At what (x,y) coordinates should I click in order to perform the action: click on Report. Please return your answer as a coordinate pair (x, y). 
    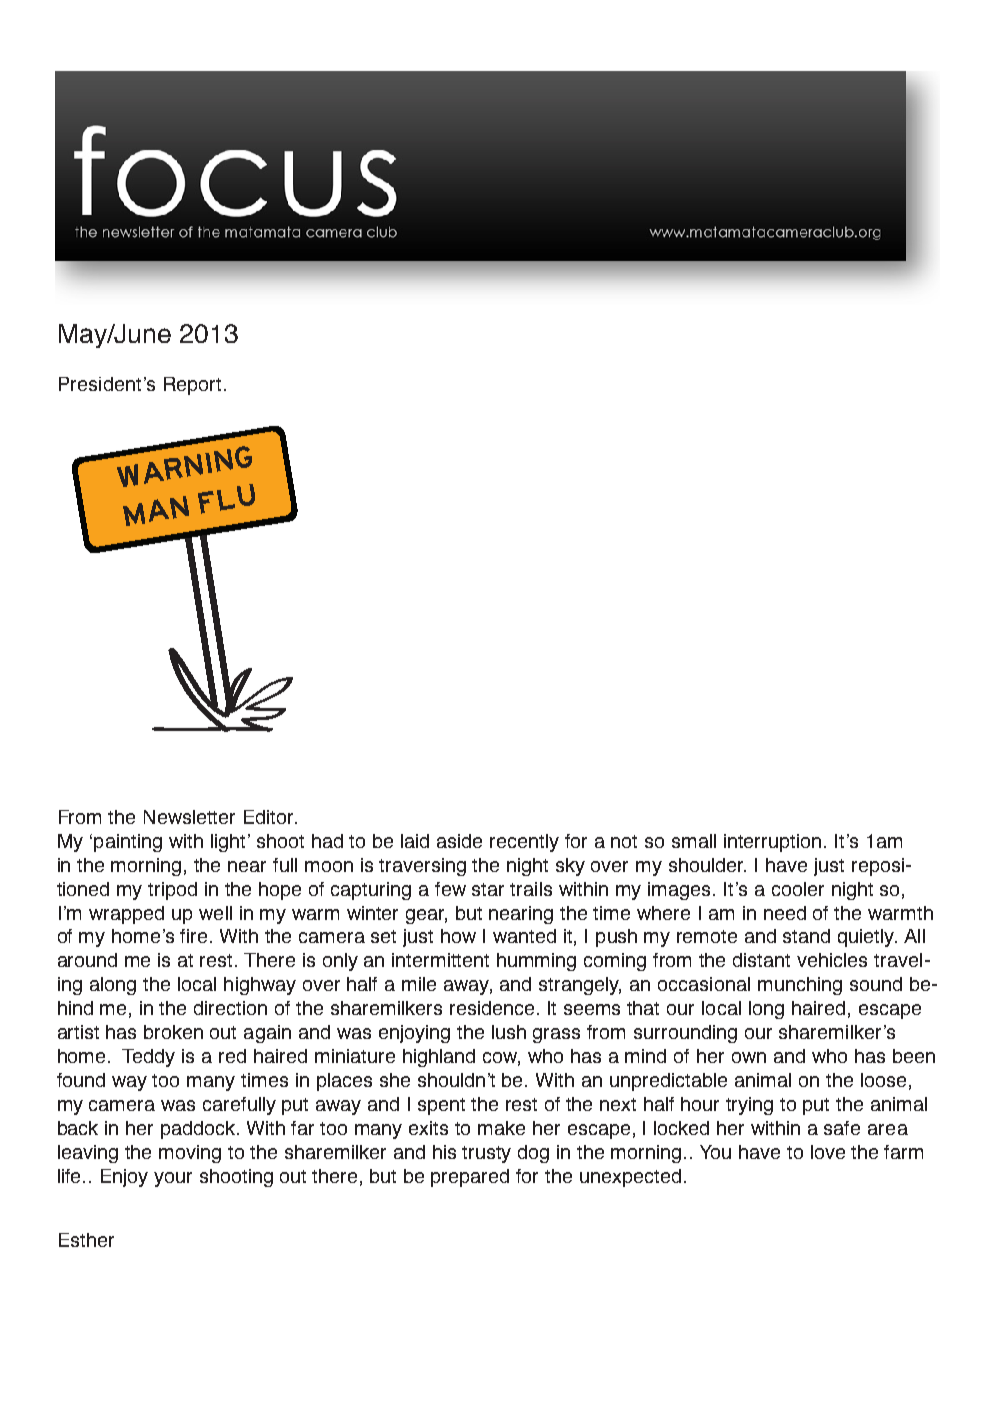
    Looking at the image, I should click on (192, 386).
